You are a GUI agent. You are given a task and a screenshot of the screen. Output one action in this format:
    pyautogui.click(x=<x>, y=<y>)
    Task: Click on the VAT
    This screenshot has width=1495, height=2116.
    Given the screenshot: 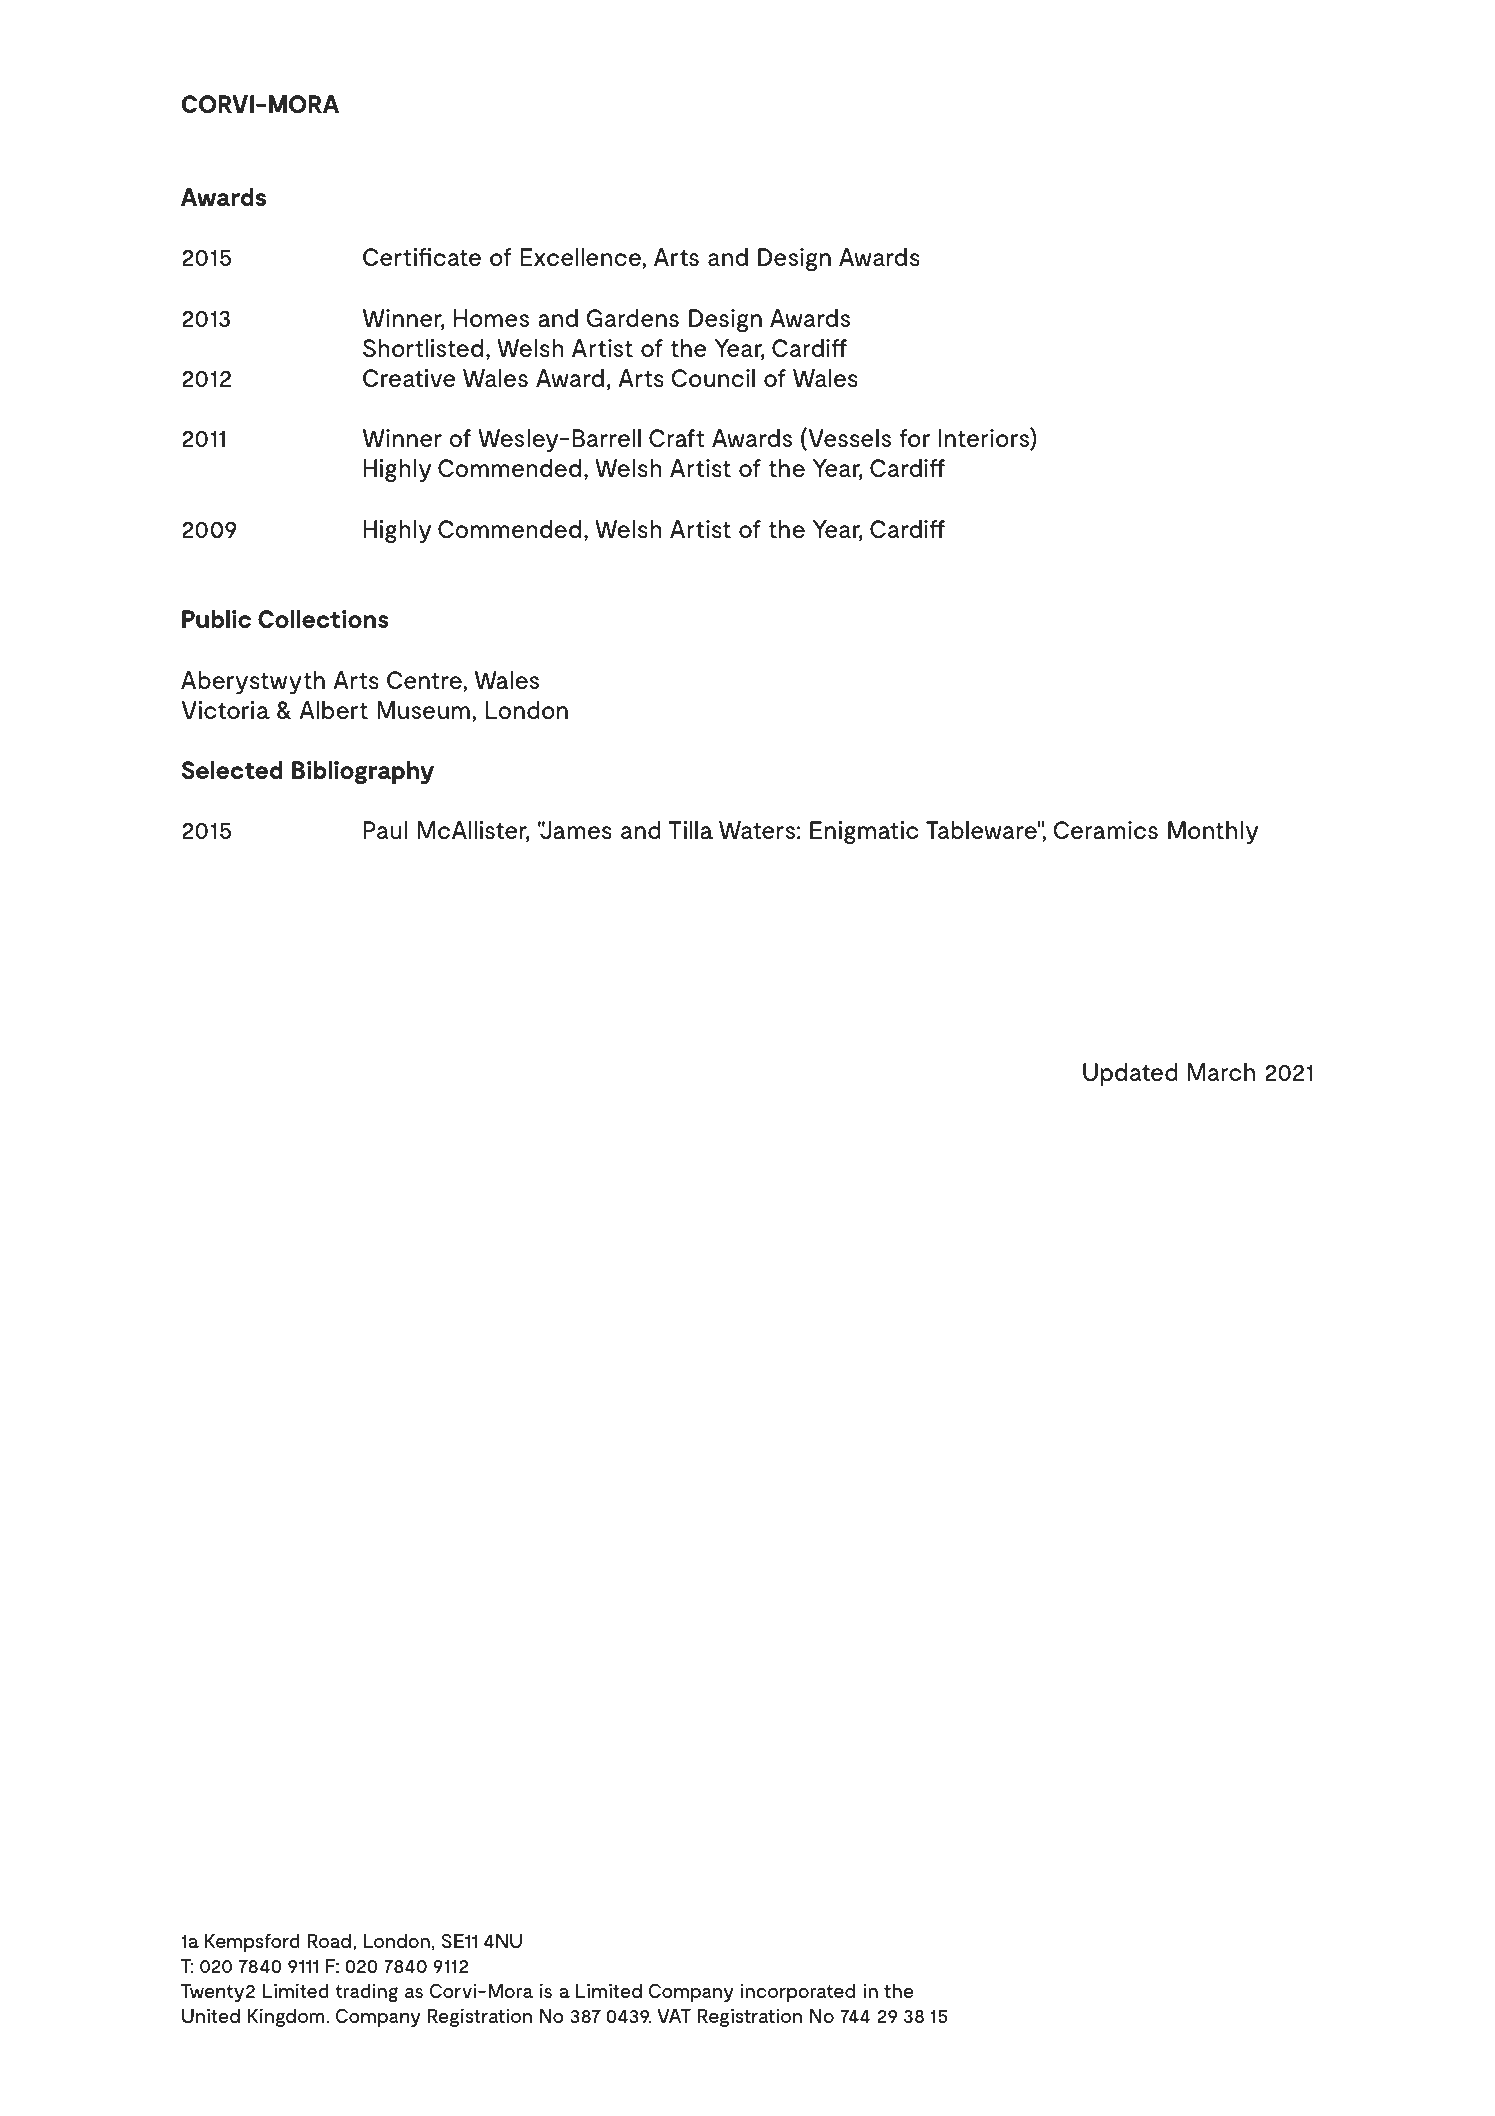 What is the action you would take?
    pyautogui.click(x=674, y=2016)
